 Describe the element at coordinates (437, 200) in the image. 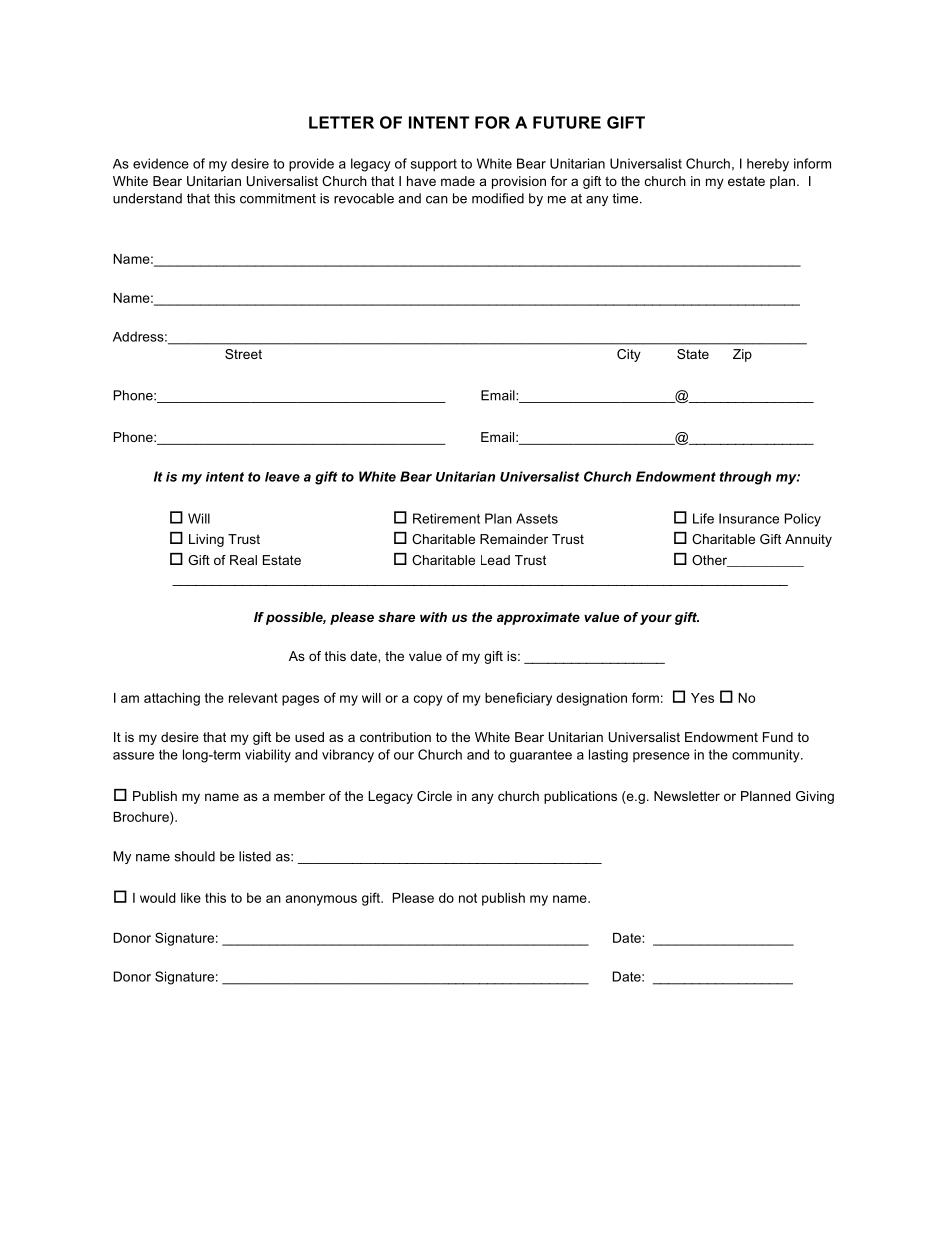

I see `can` at that location.
